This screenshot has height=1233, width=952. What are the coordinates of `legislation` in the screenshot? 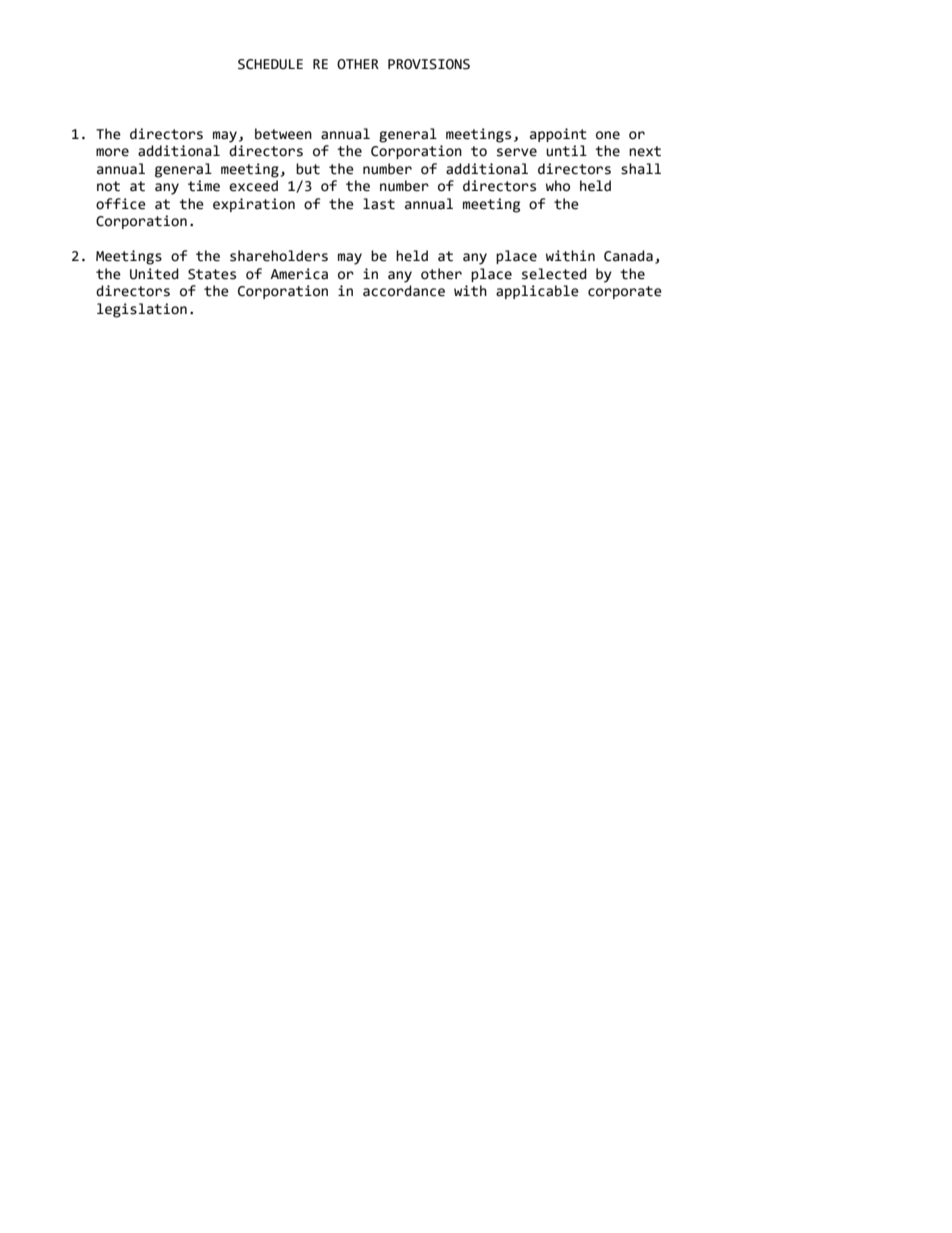 It's located at (142, 310).
